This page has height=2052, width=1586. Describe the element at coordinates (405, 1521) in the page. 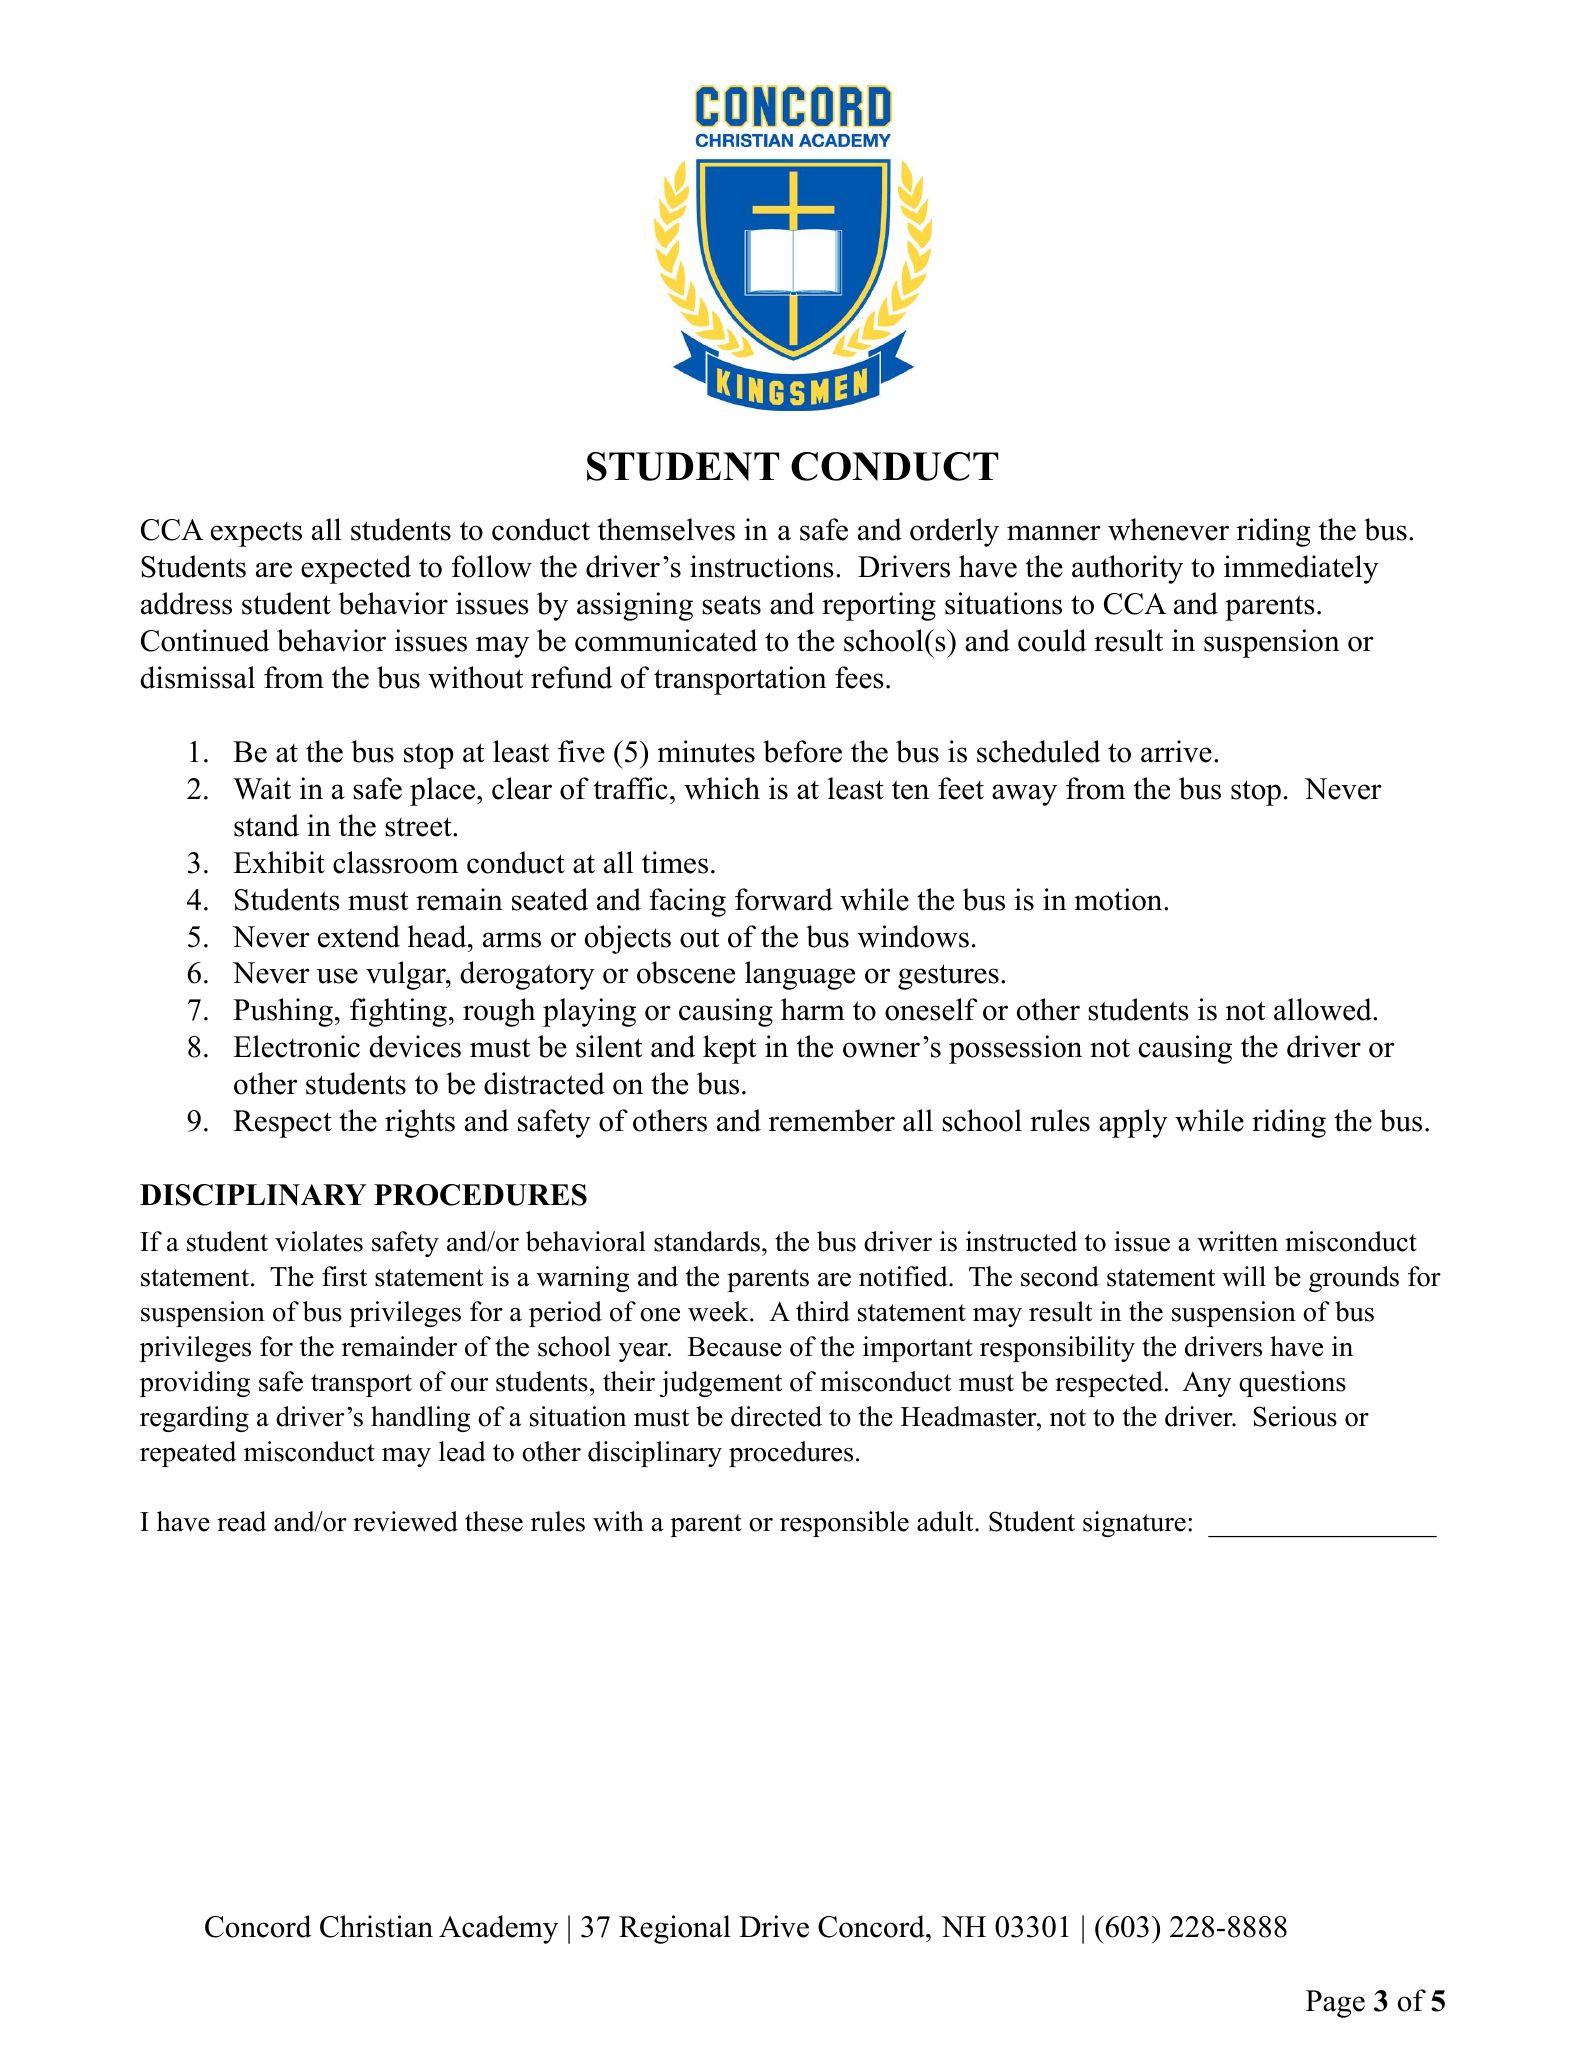

I see `reviewed` at that location.
